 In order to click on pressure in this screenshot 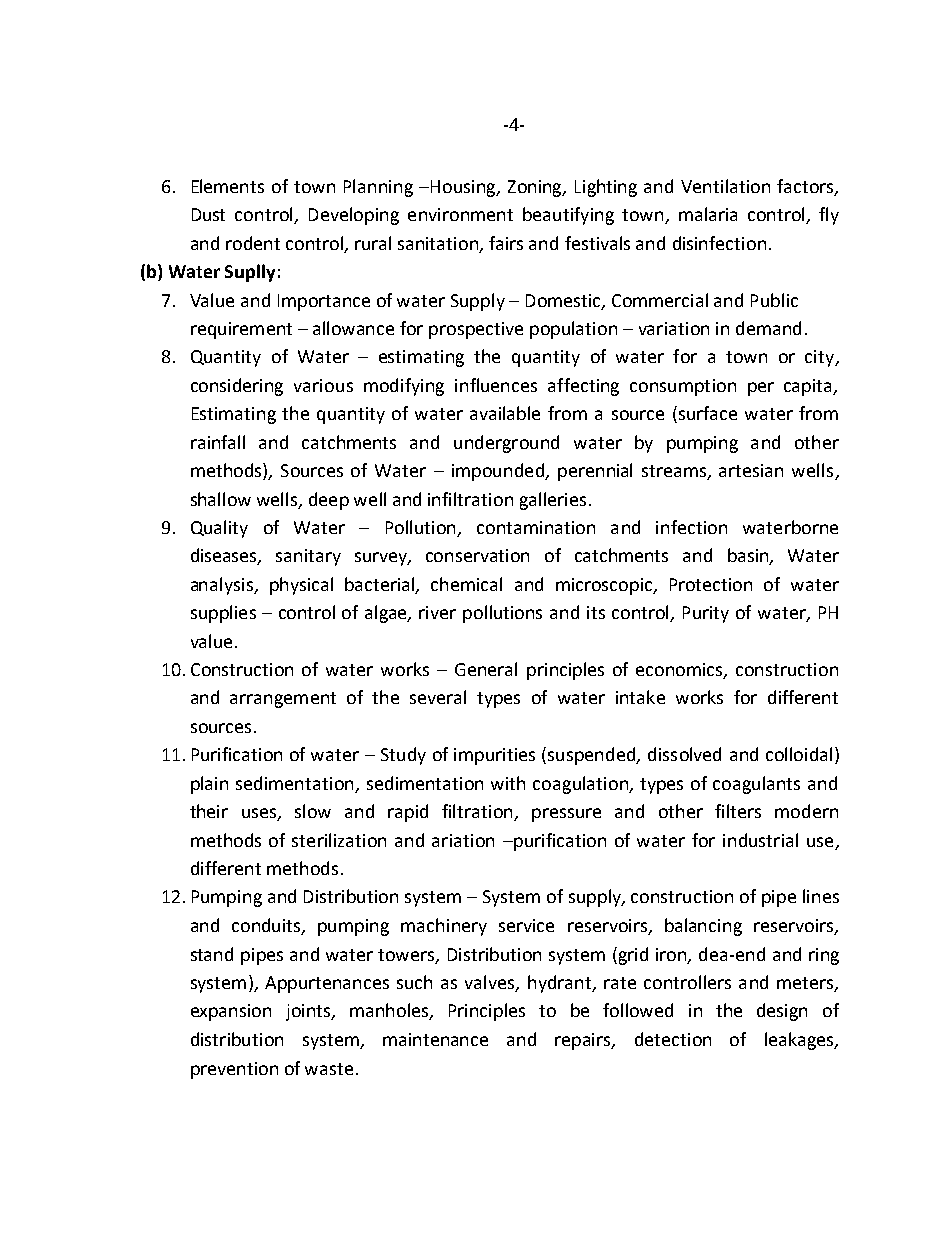, I will do `click(566, 815)`.
